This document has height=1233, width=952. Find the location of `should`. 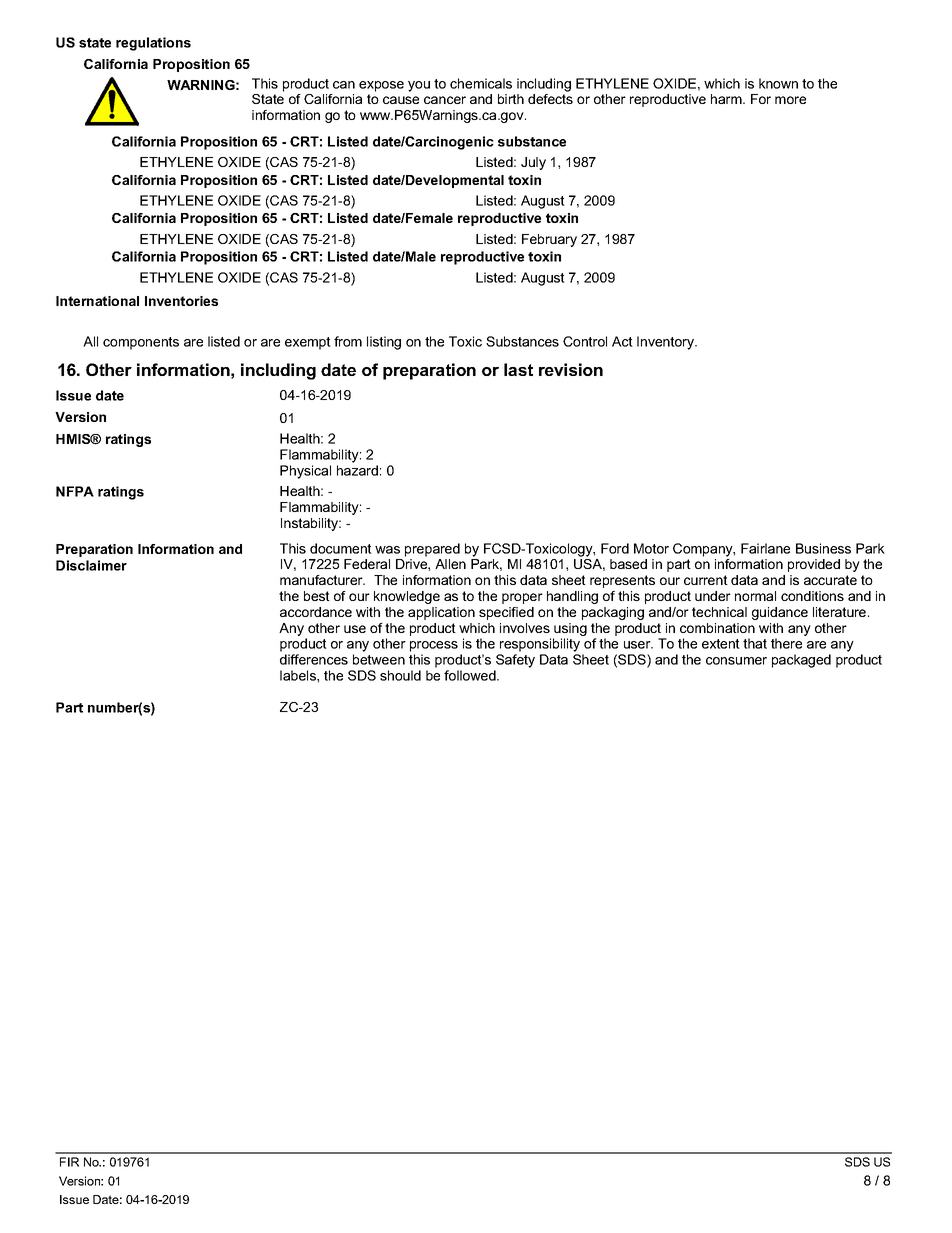

should is located at coordinates (400, 675).
